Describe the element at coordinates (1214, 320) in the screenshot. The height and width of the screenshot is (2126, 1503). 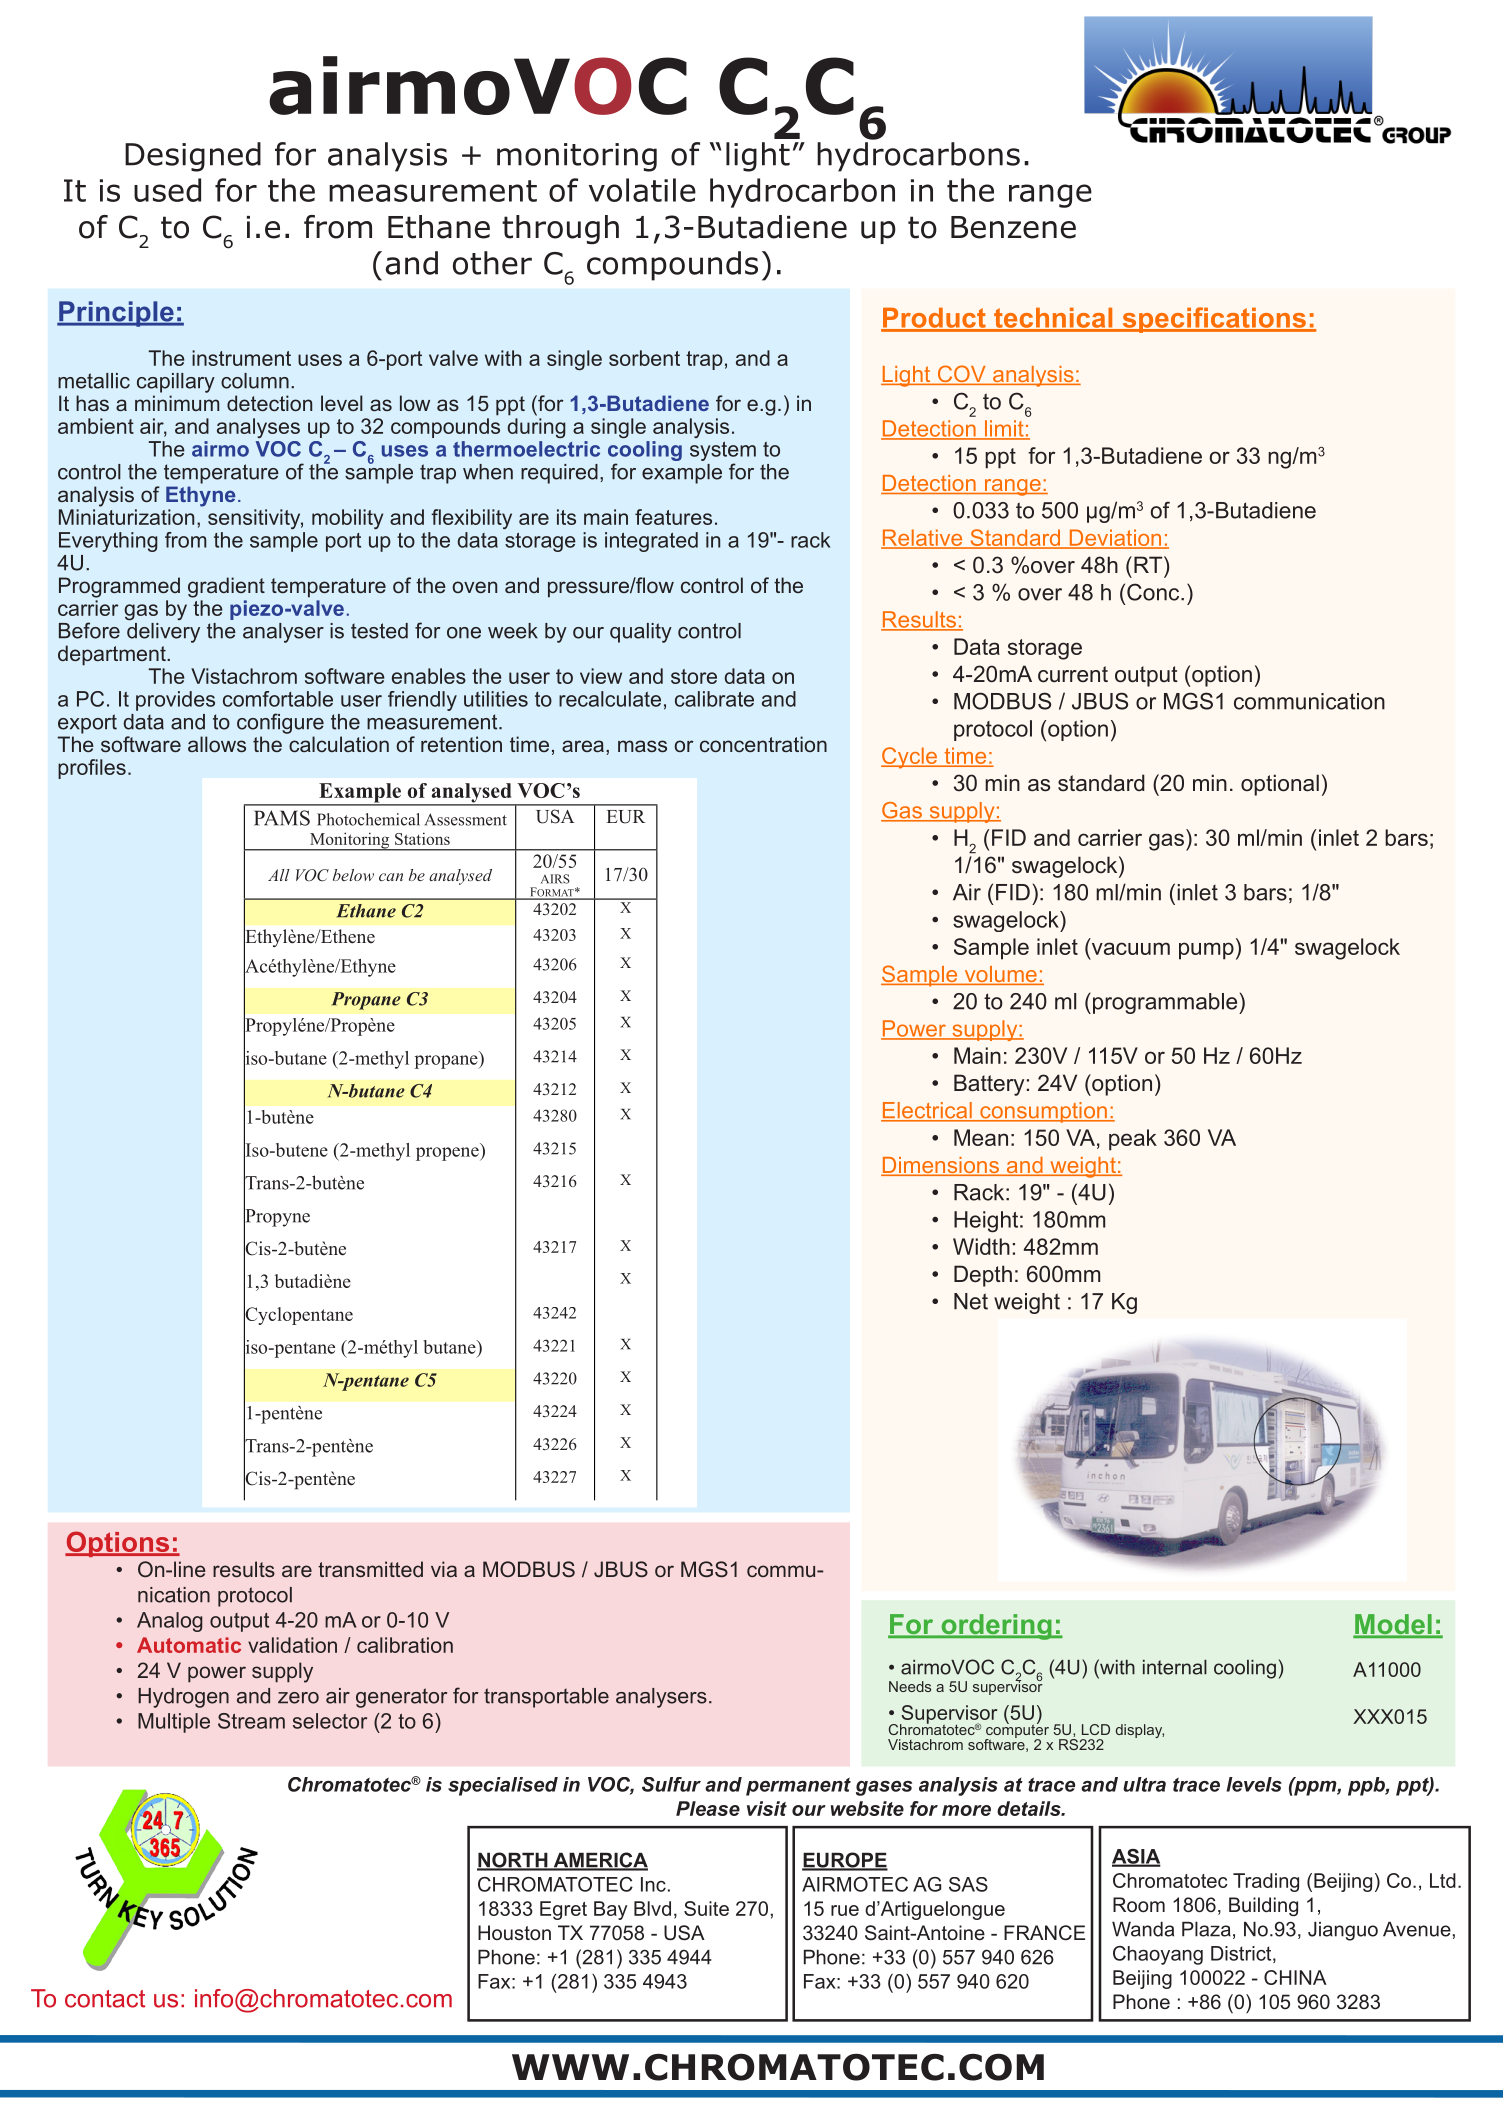
I see `specifications` at that location.
